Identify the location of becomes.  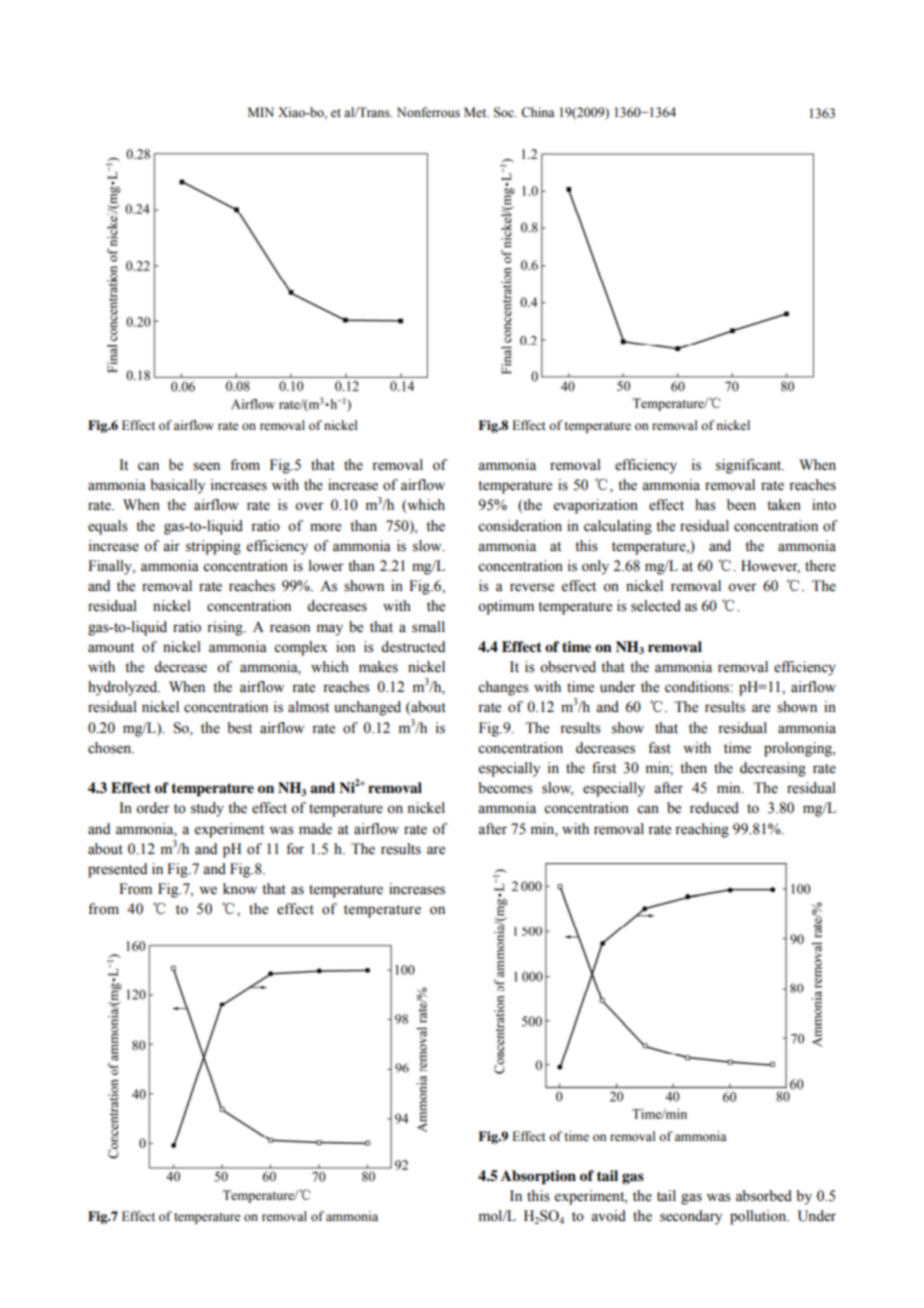
(505, 788).
